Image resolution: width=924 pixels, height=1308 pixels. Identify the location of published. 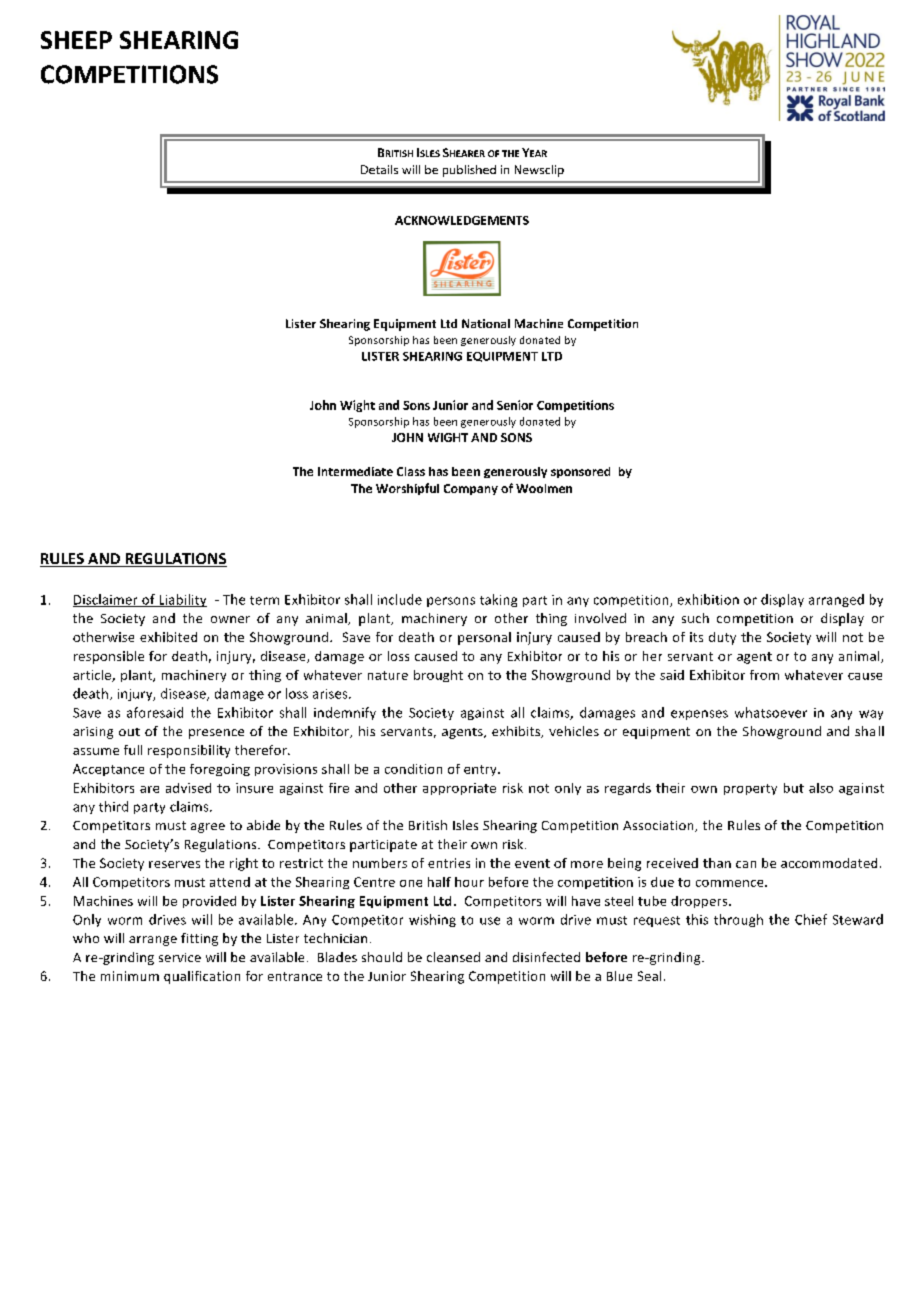
(469, 171).
